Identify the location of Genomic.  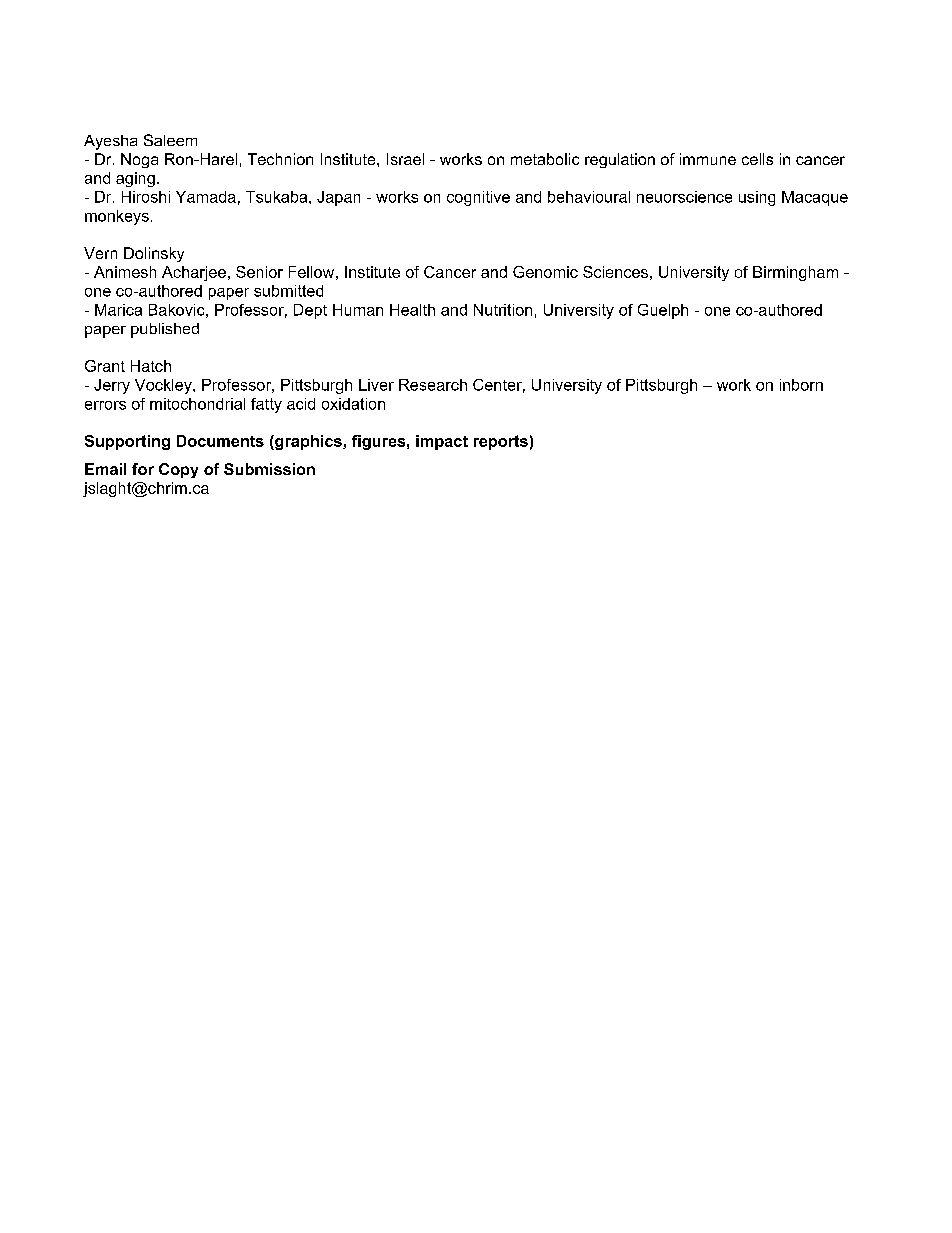
(545, 272).
